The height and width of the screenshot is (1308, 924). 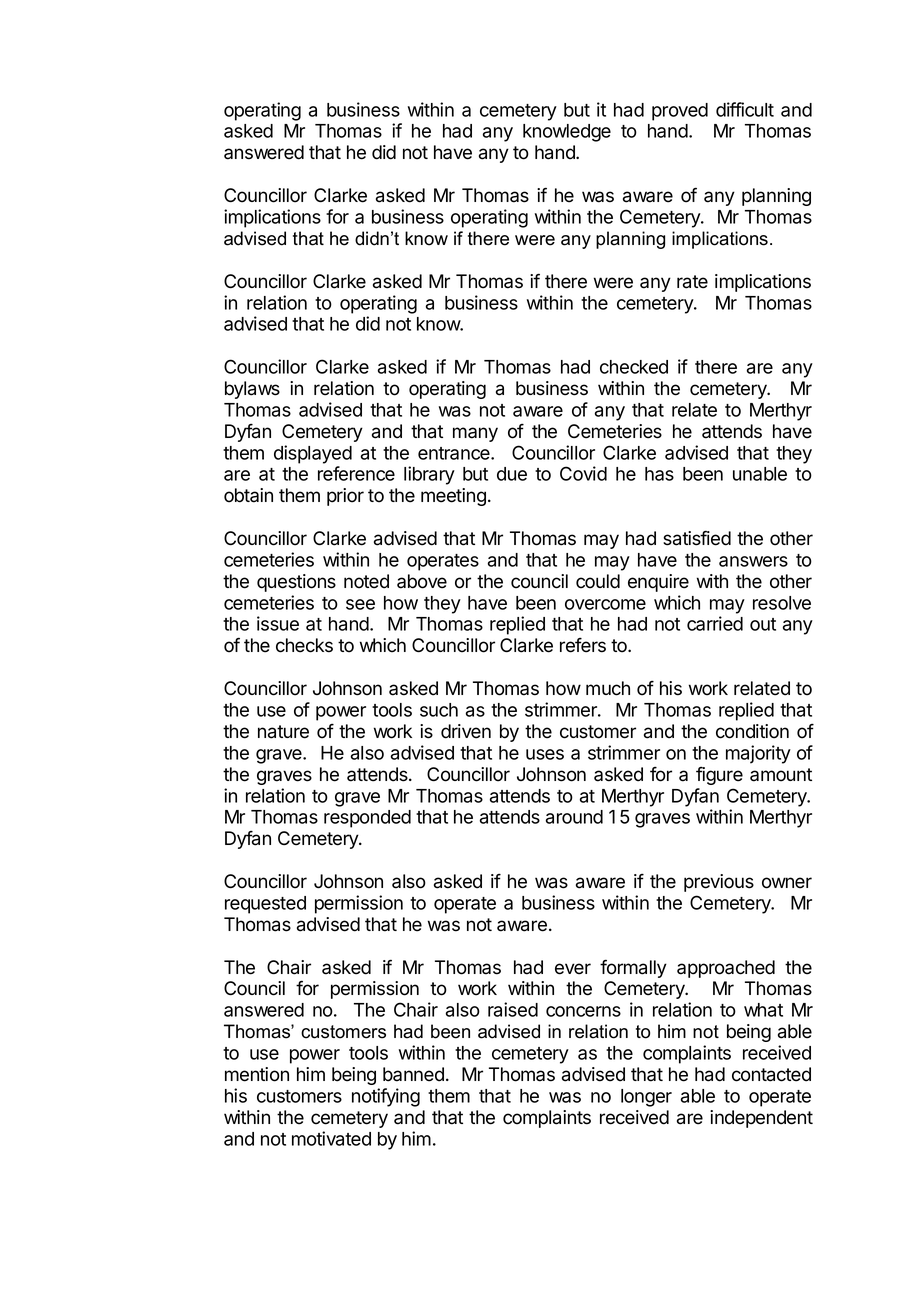 What do you see at coordinates (283, 732) in the screenshot?
I see `nature` at bounding box center [283, 732].
